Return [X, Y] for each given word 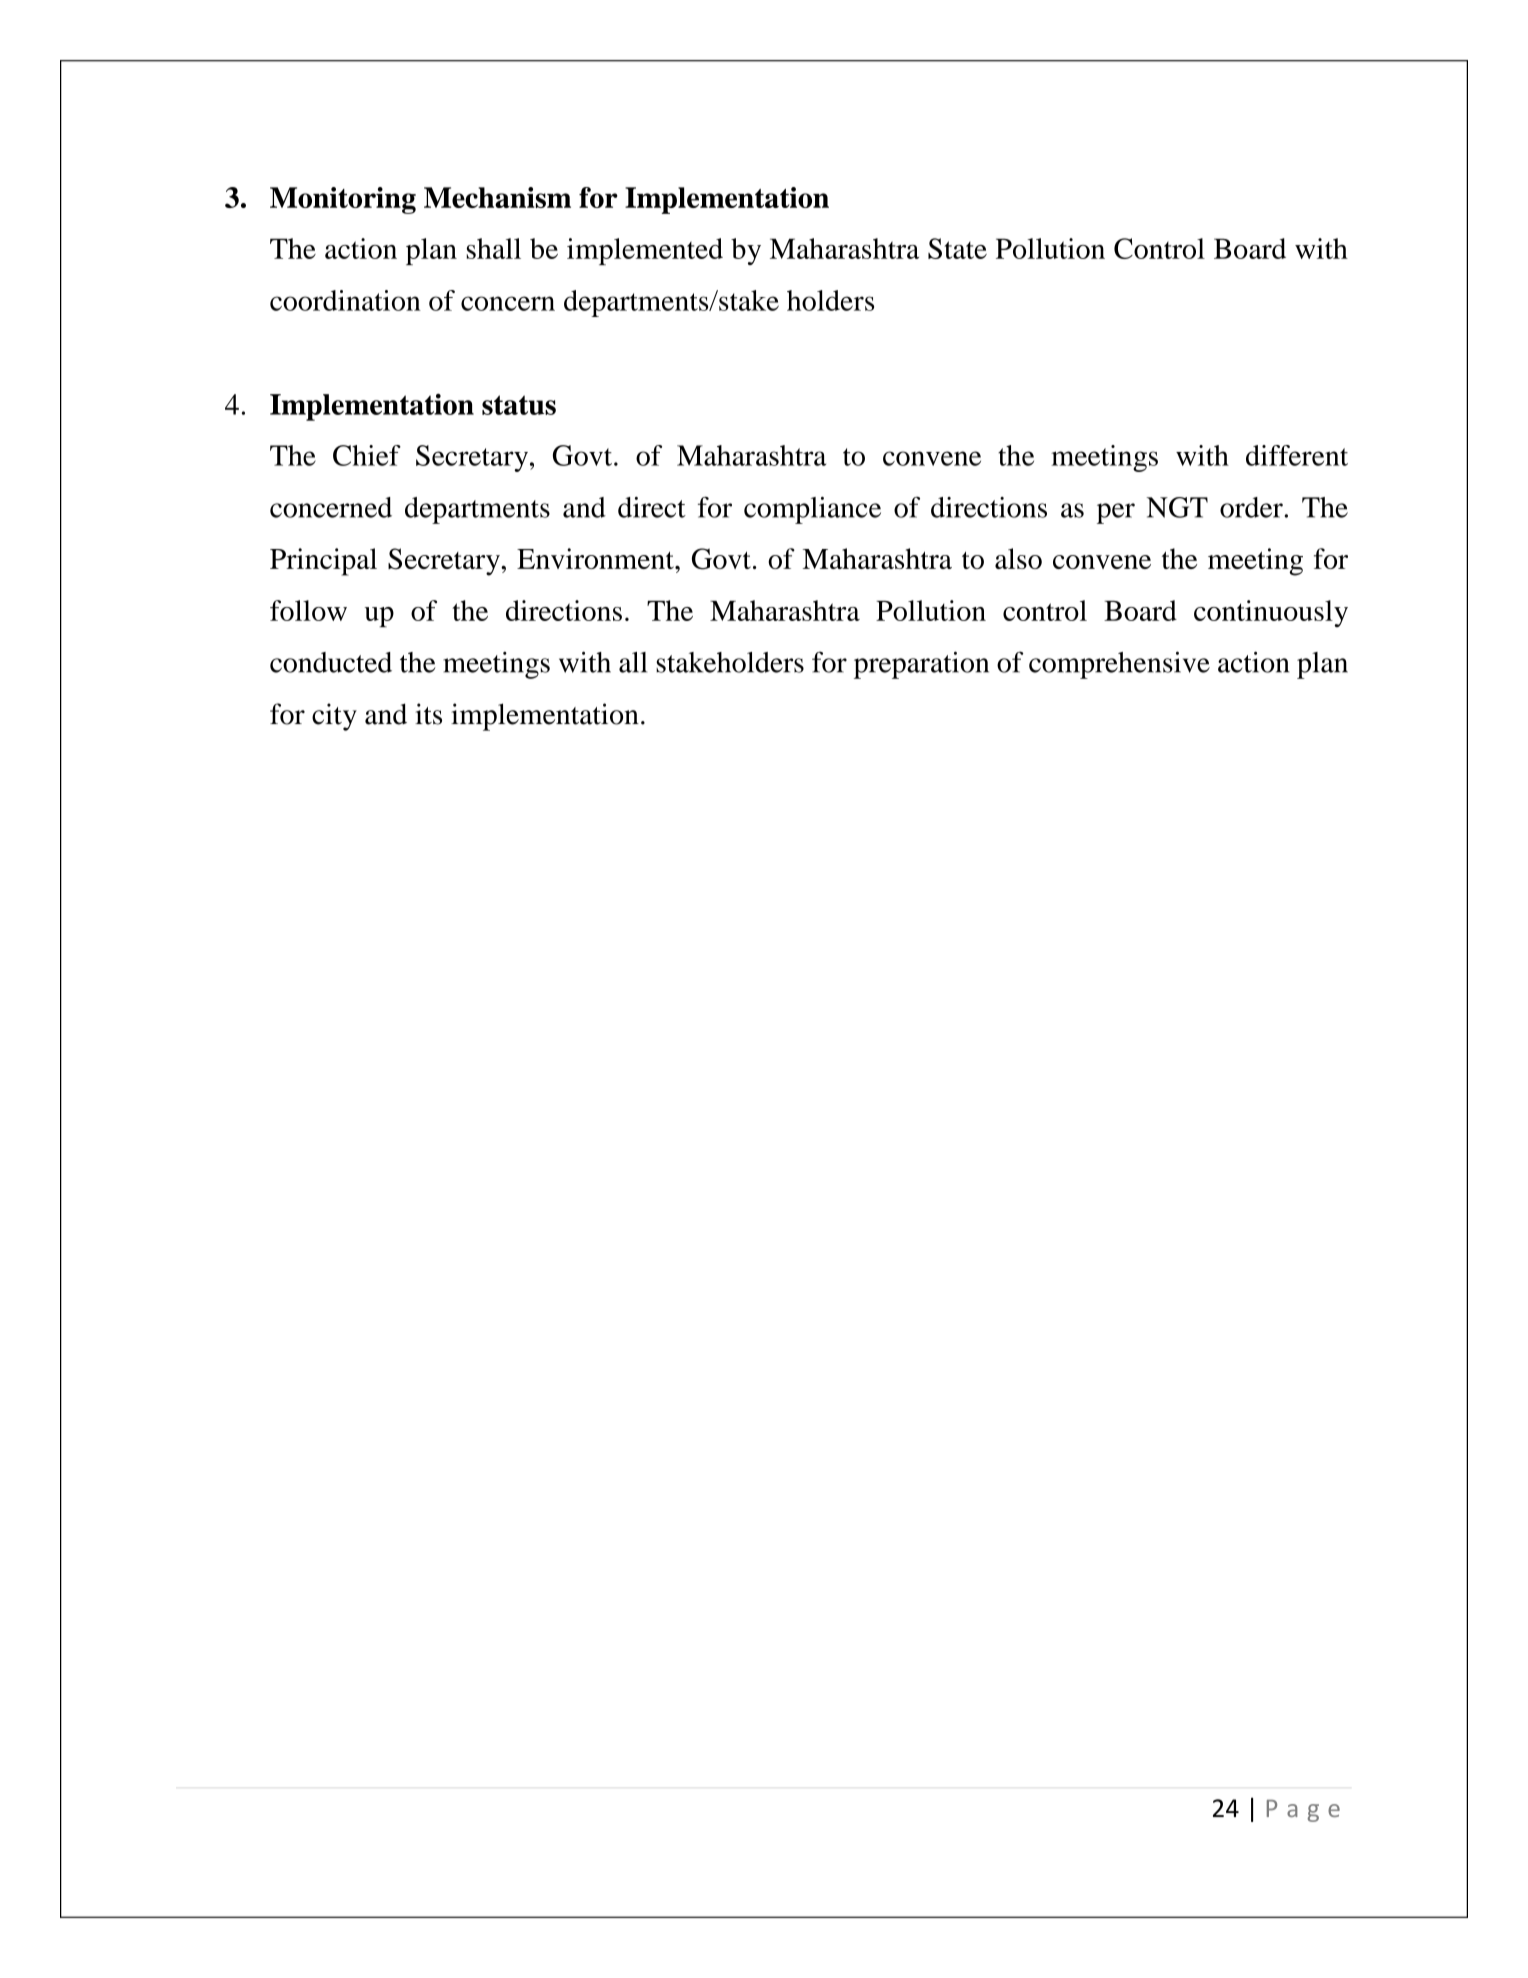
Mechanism [497, 197]
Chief [367, 455]
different [1297, 455]
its [428, 714]
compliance [812, 510]
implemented [645, 251]
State [957, 248]
